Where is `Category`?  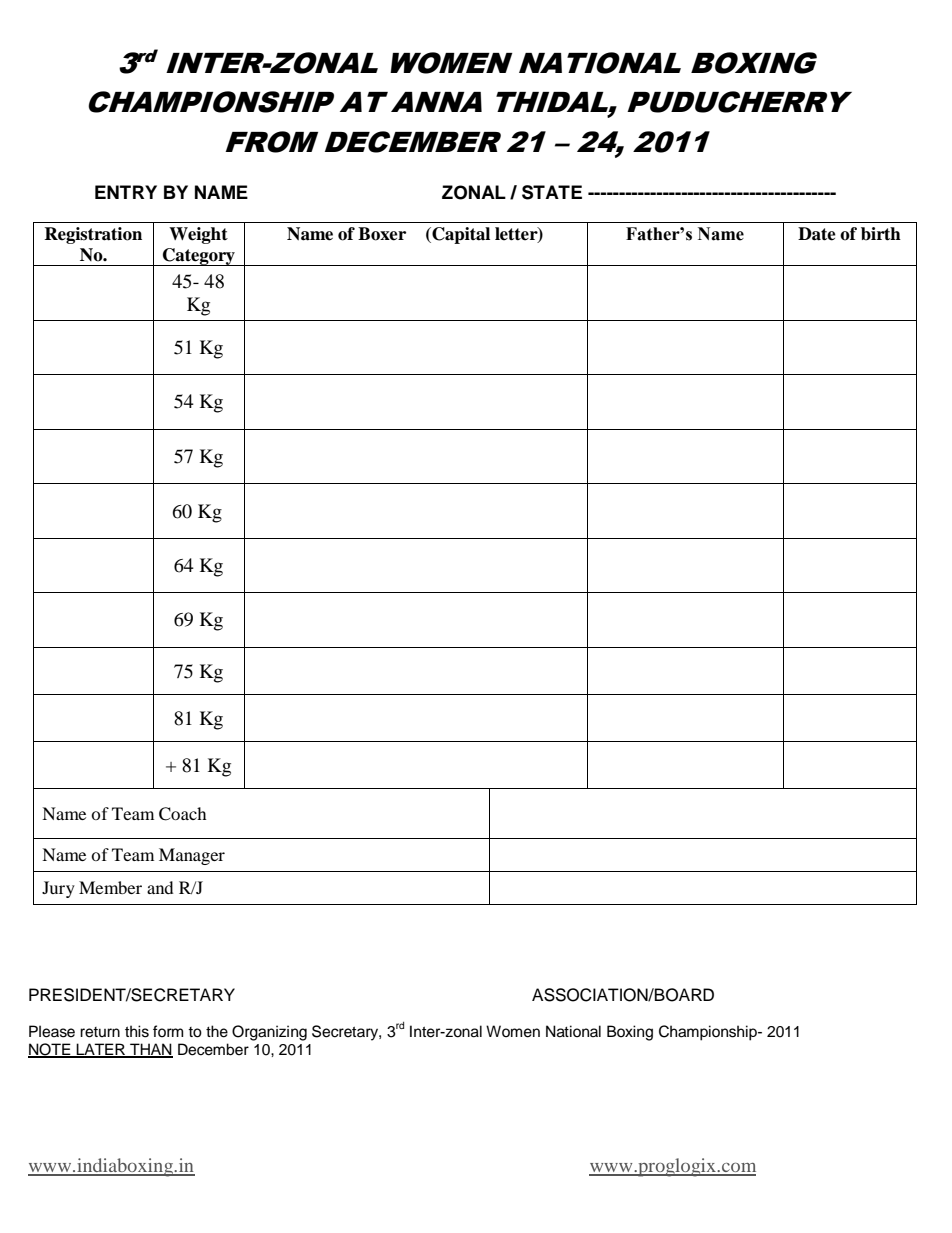
Category is located at coordinates (199, 257).
